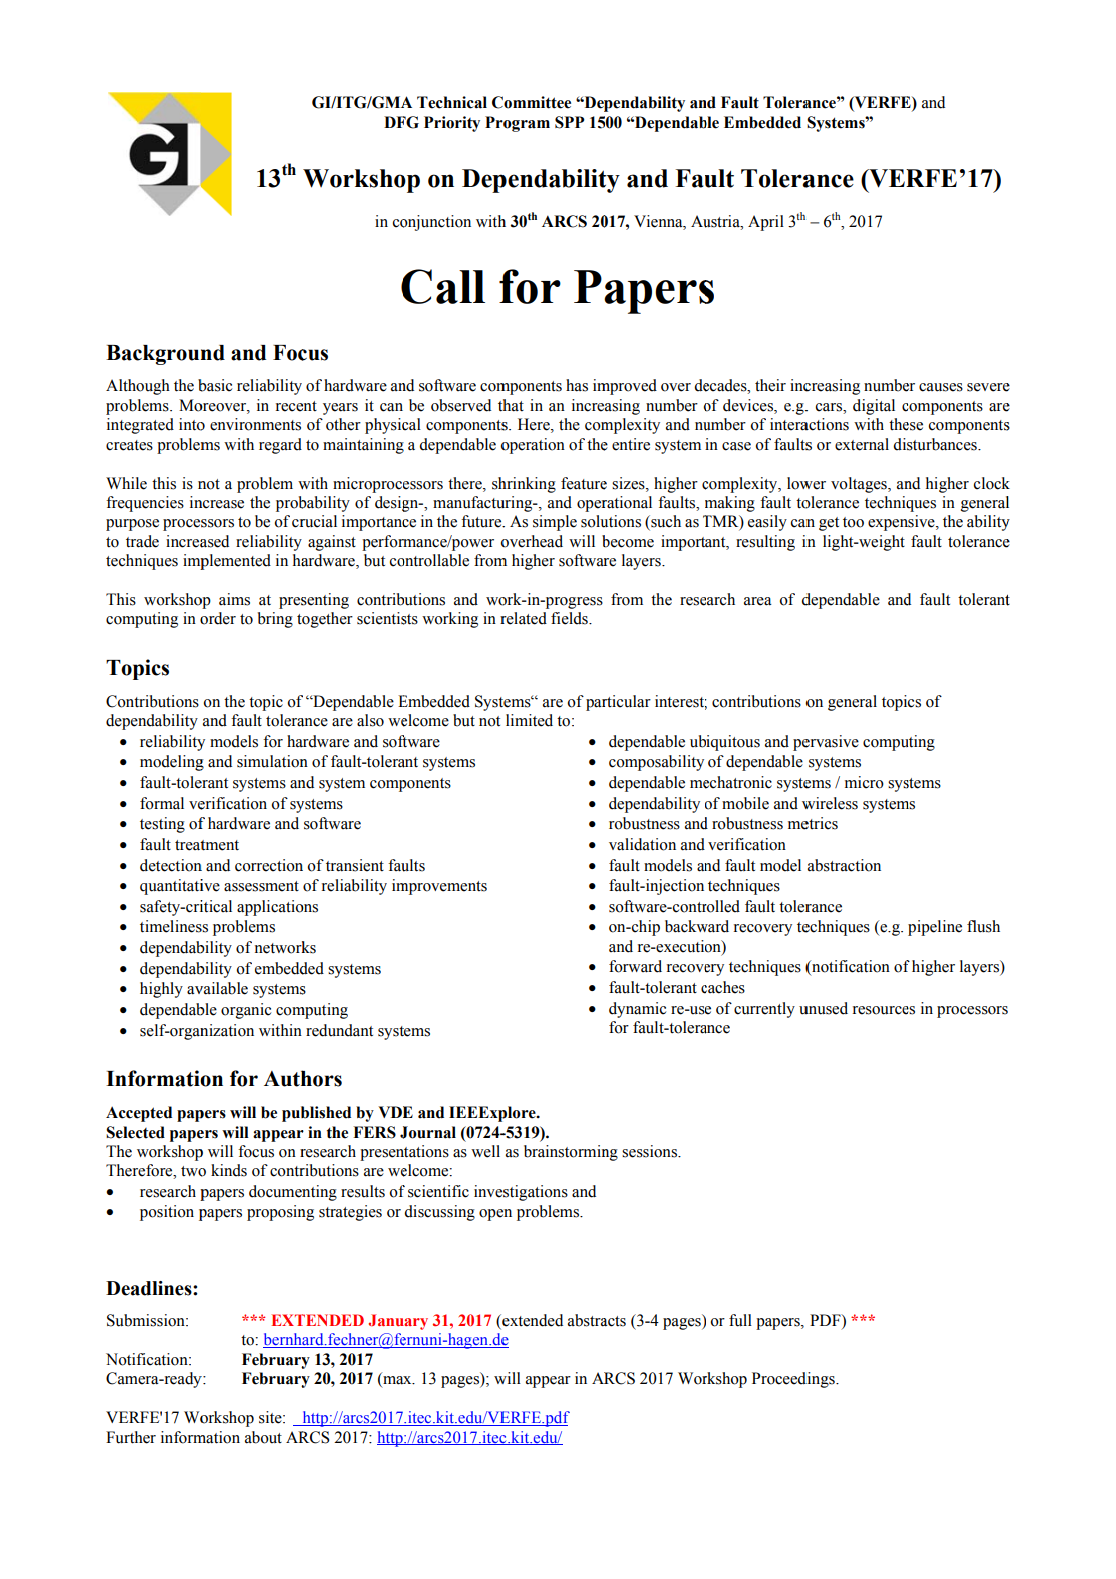  Describe the element at coordinates (740, 1320) in the image. I see `full` at that location.
